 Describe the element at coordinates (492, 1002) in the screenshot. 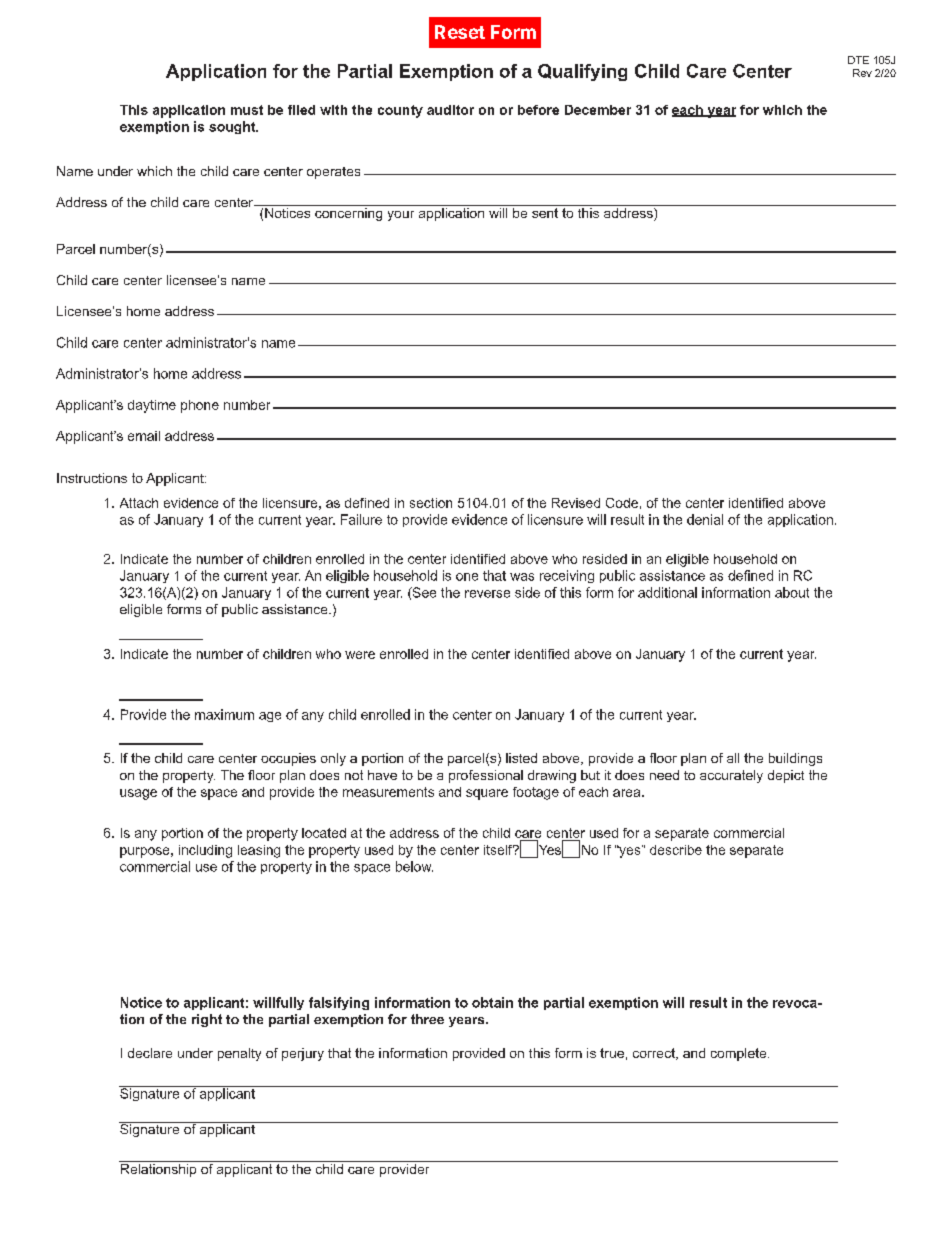

I see `obtain` at that location.
